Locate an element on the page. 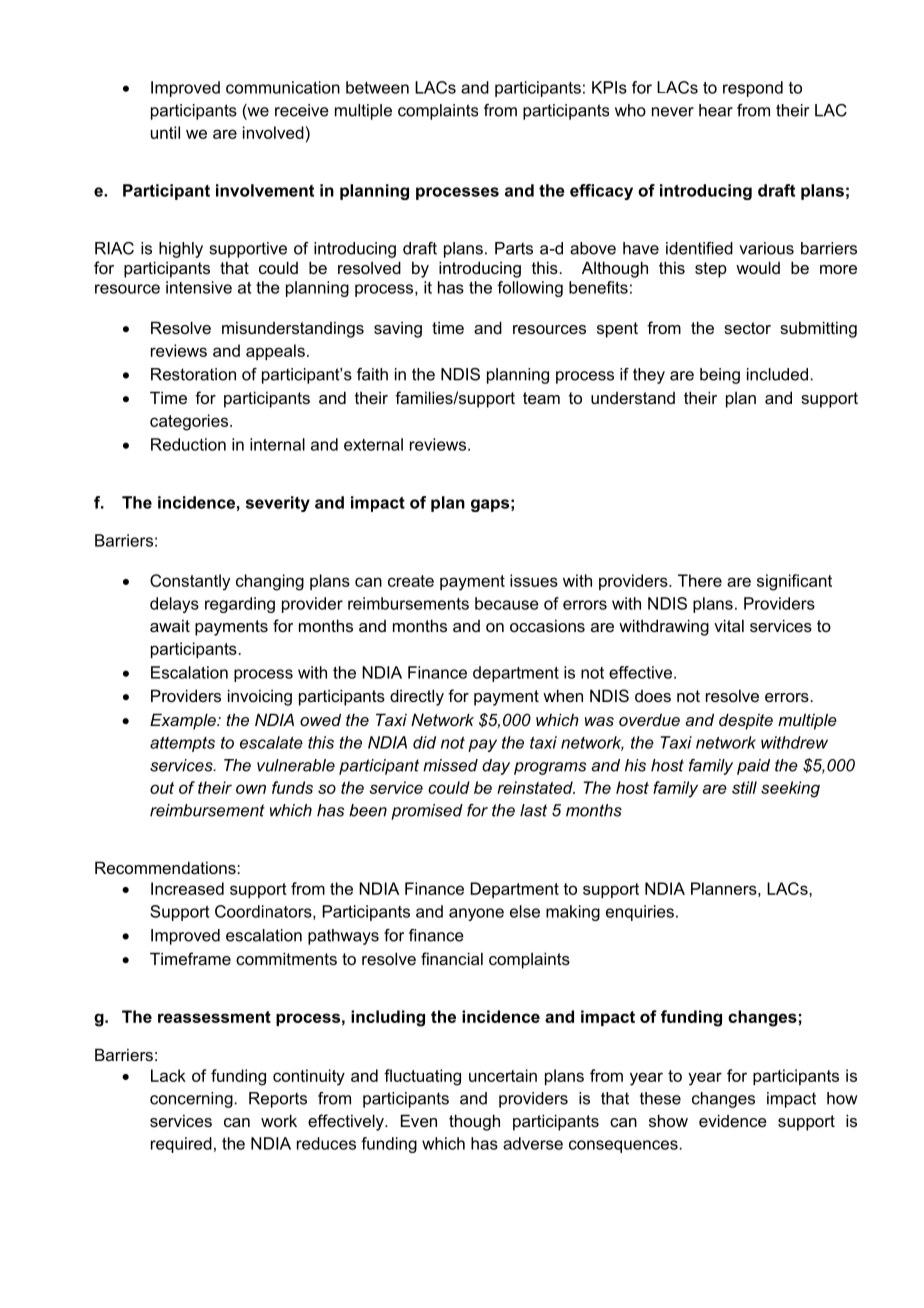 The height and width of the image is (1308, 924). respond is located at coordinates (753, 89).
